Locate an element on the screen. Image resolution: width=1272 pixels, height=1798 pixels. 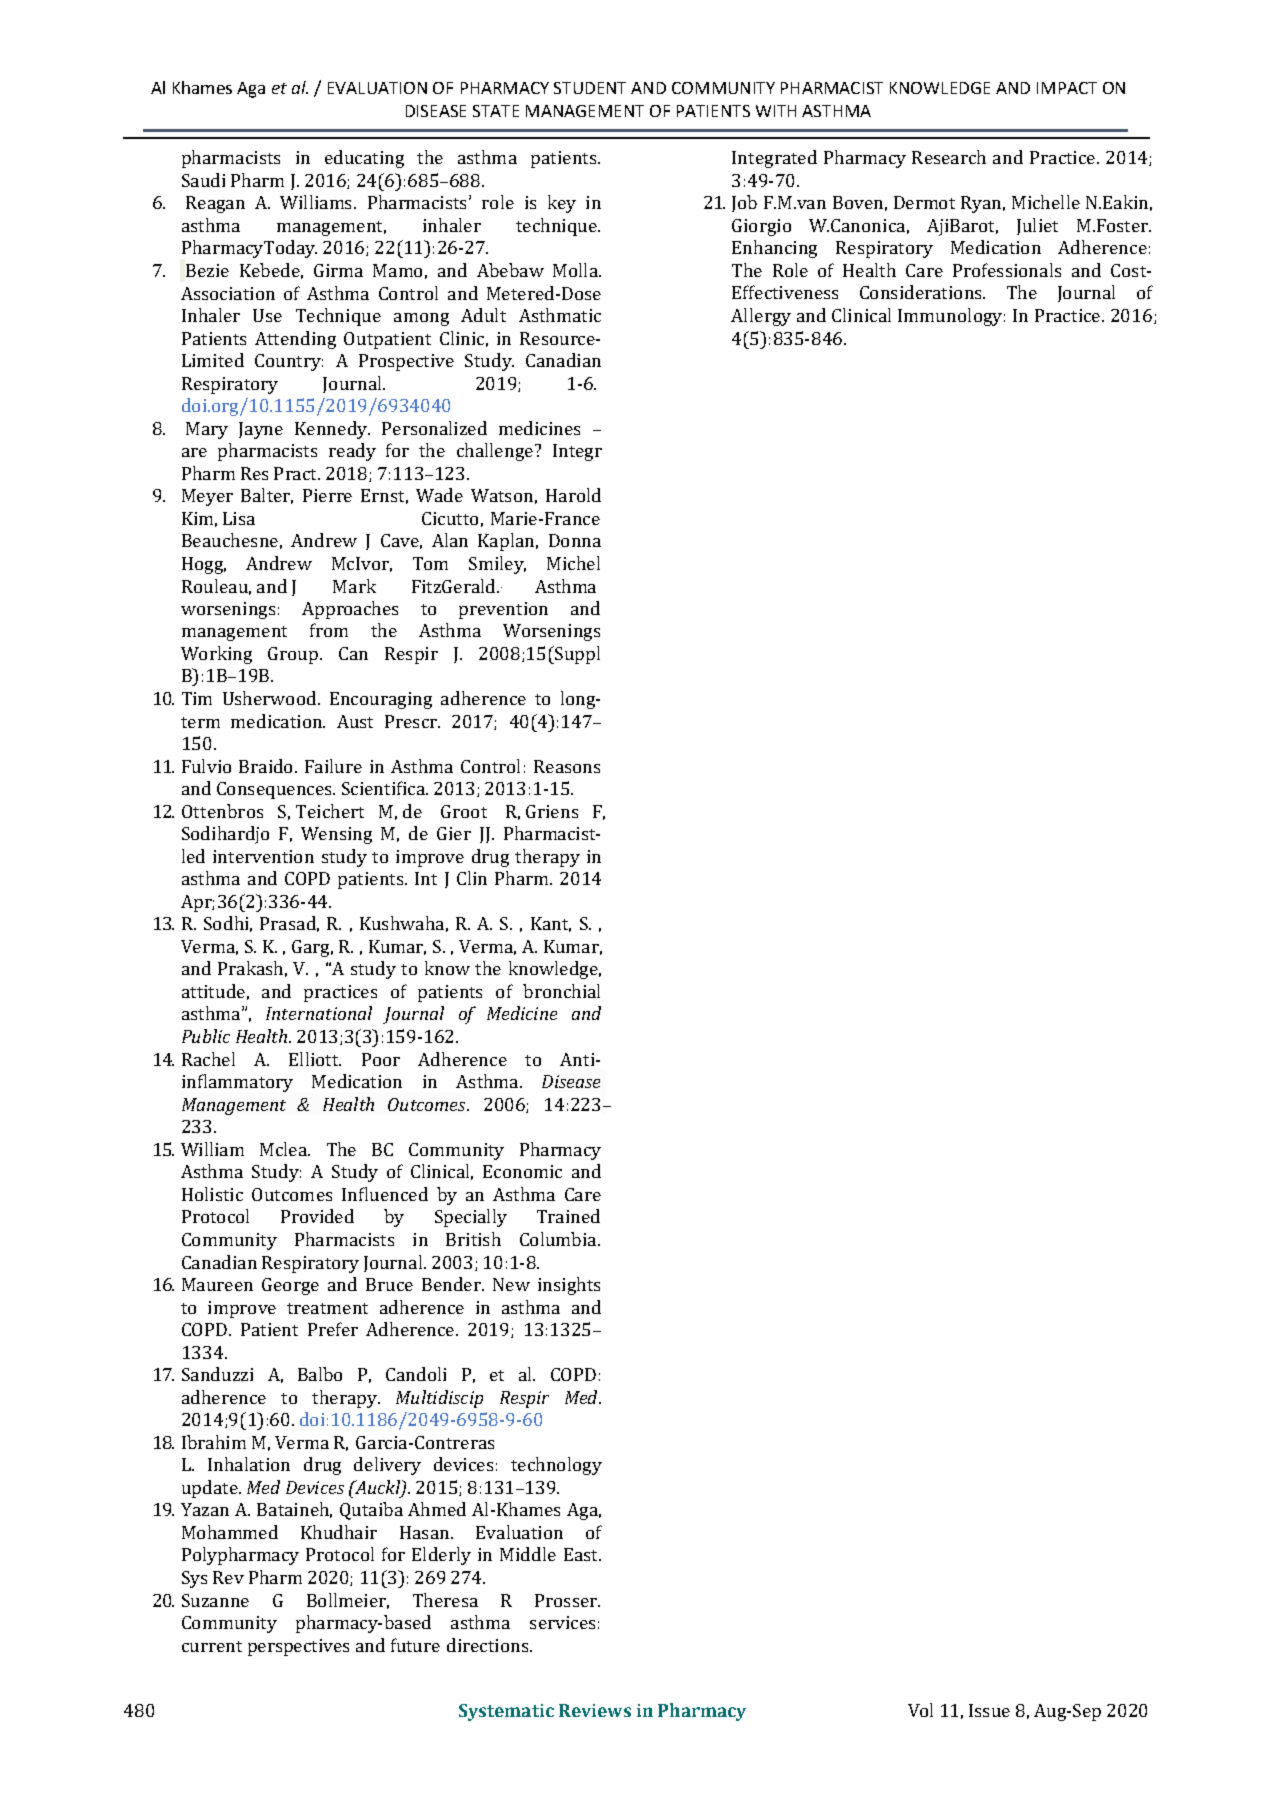
educating is located at coordinates (364, 159).
